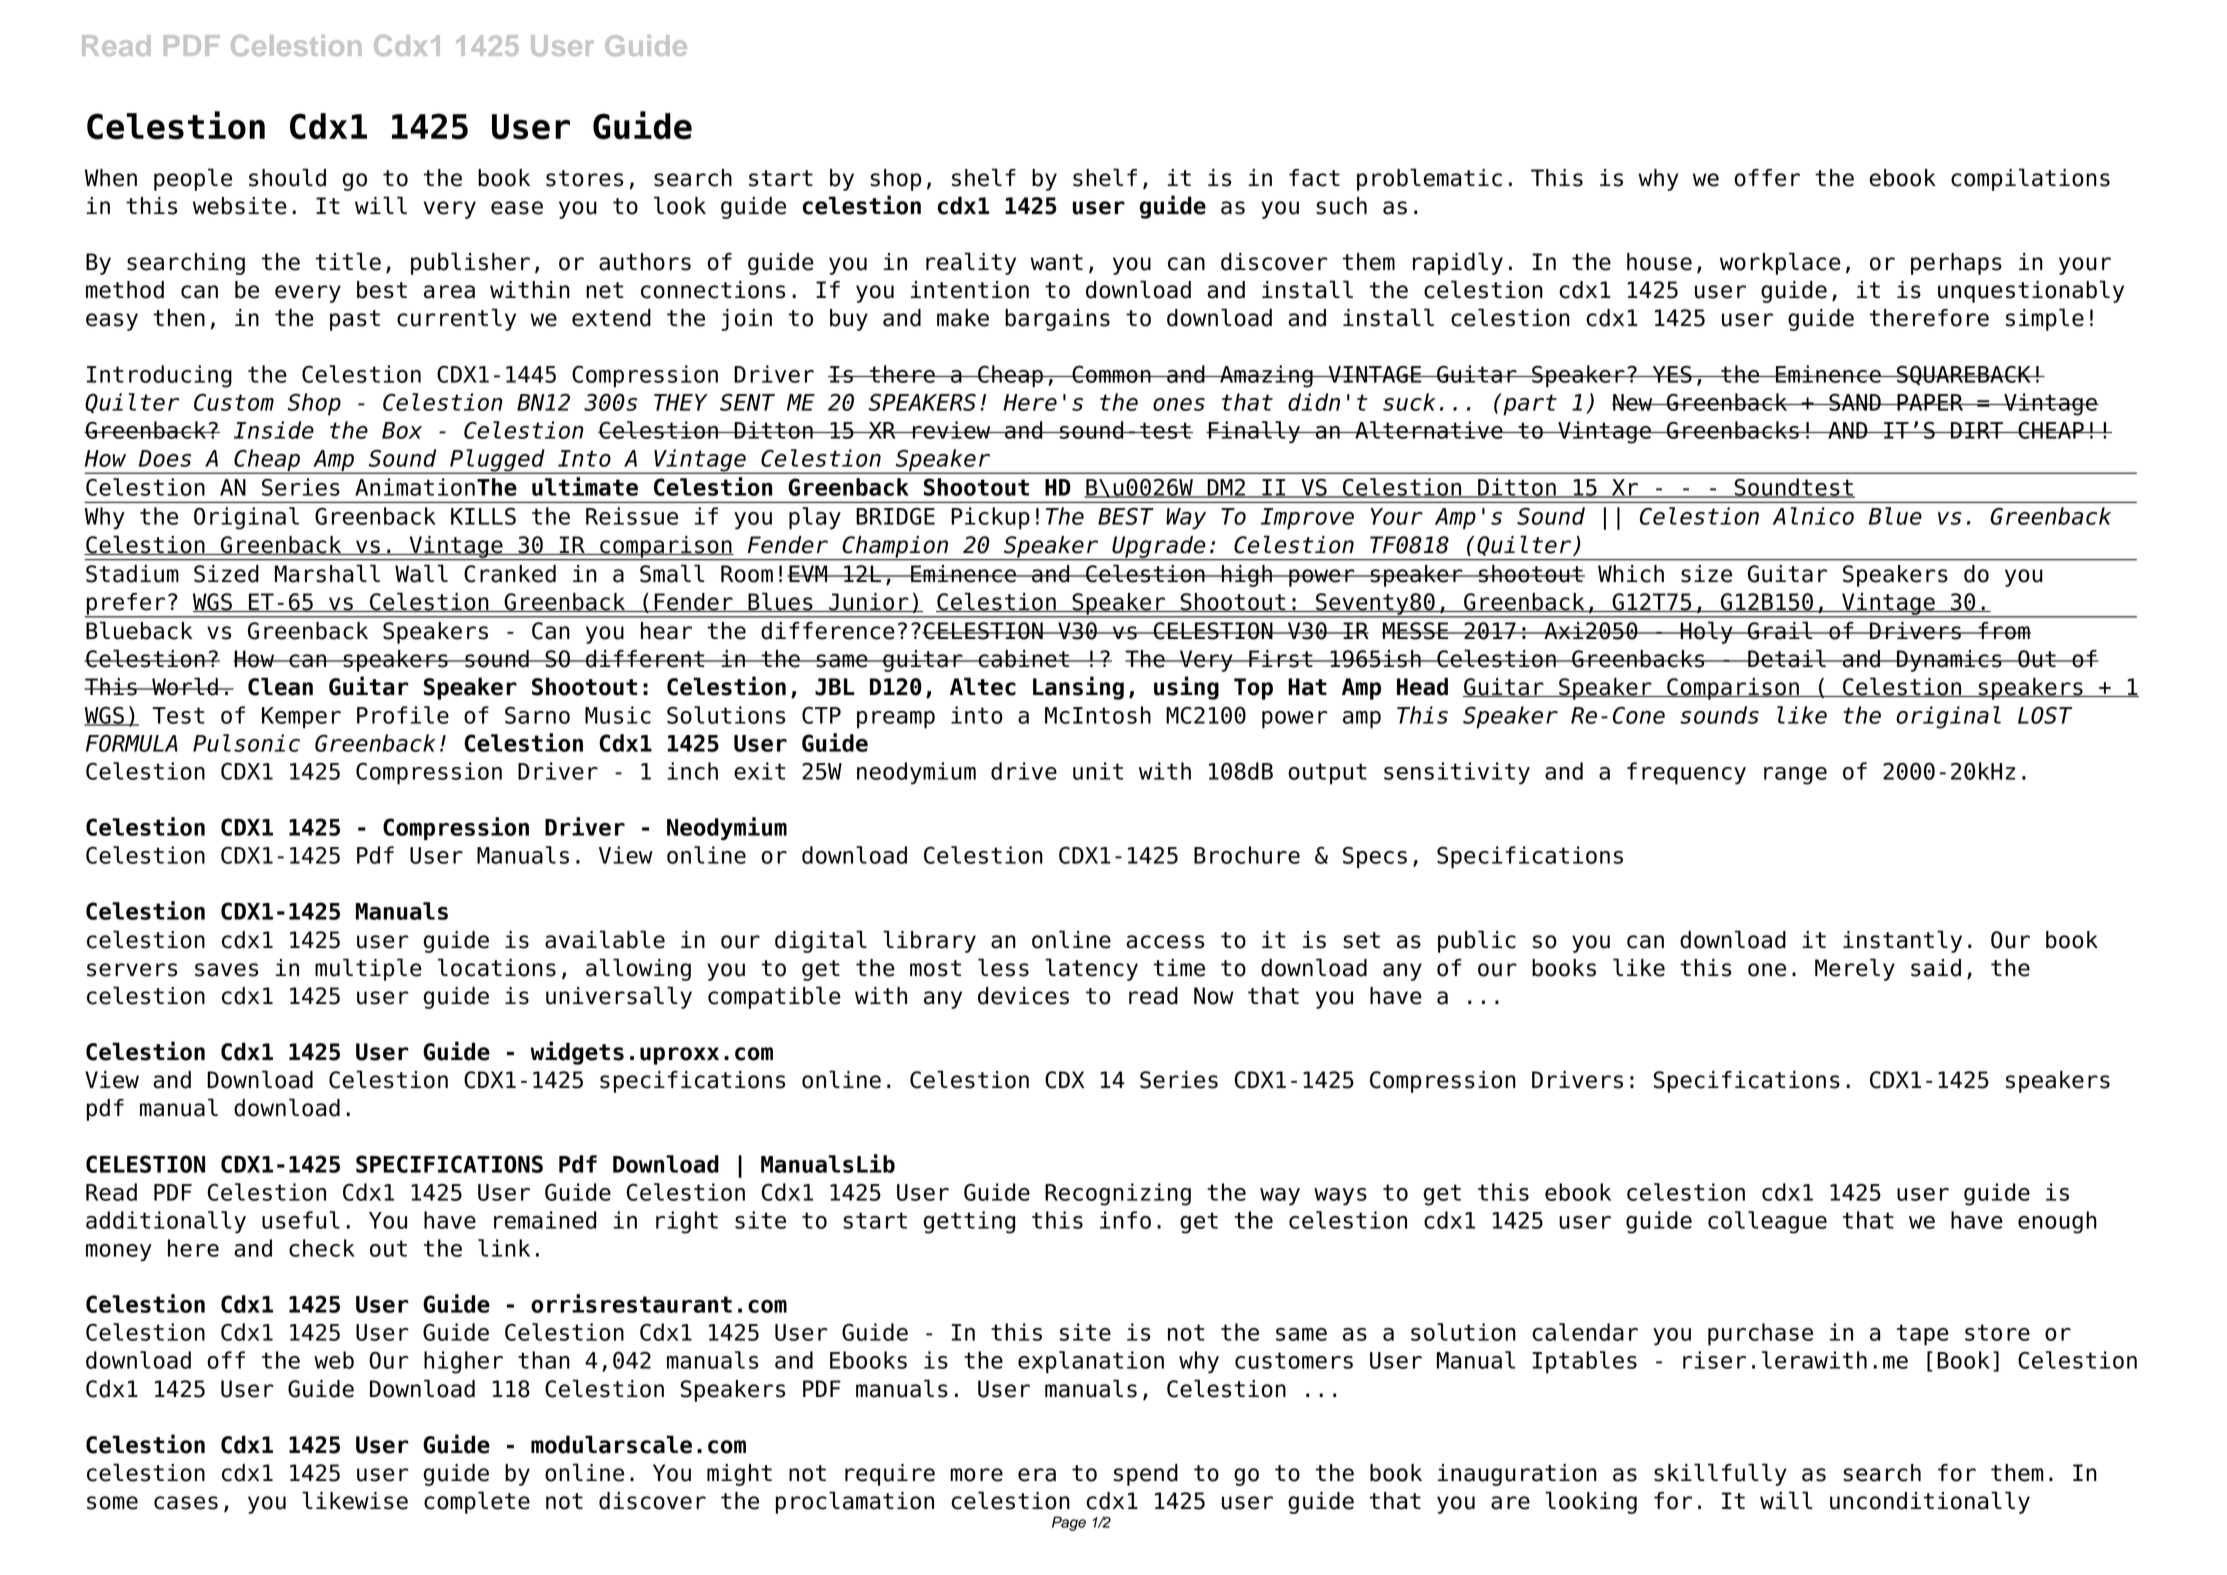 This screenshot has height=1575, width=2227. What do you see at coordinates (1795, 776) in the screenshot?
I see `range` at bounding box center [1795, 776].
